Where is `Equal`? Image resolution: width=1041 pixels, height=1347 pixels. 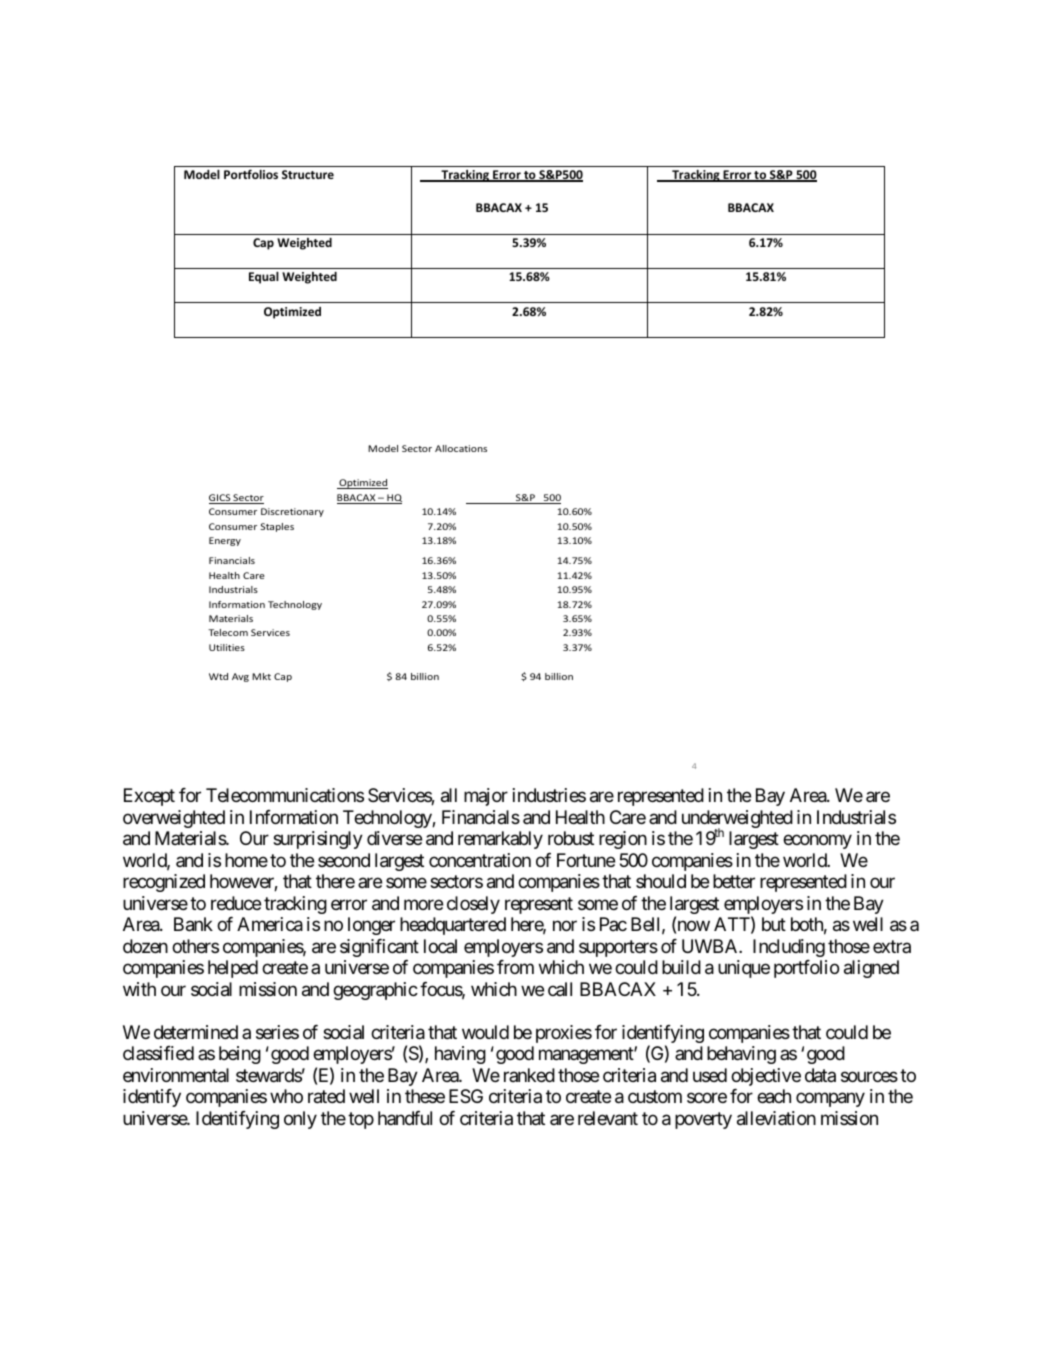
Equal is located at coordinates (264, 277).
